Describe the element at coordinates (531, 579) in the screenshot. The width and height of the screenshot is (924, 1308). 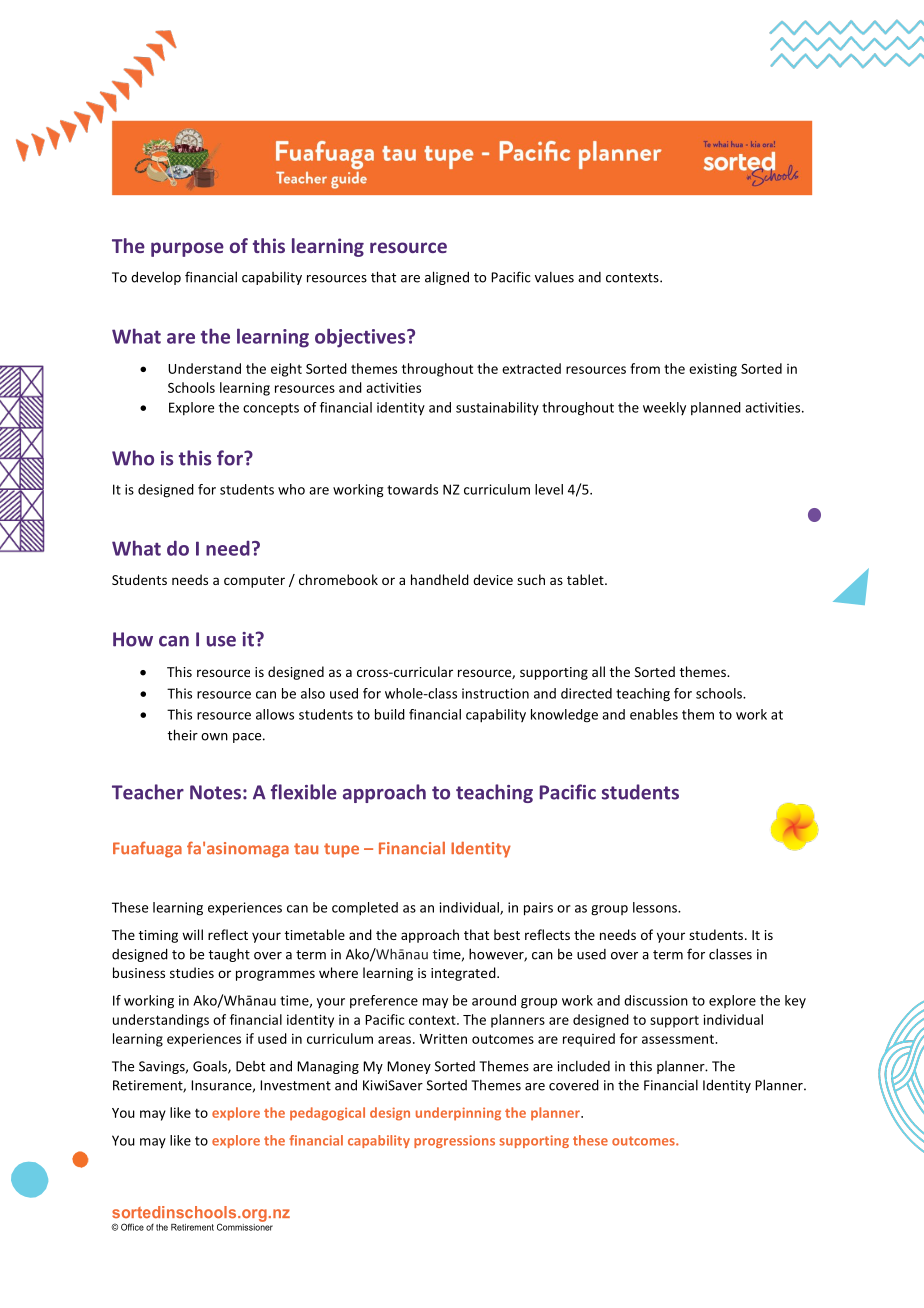
I see `such` at that location.
